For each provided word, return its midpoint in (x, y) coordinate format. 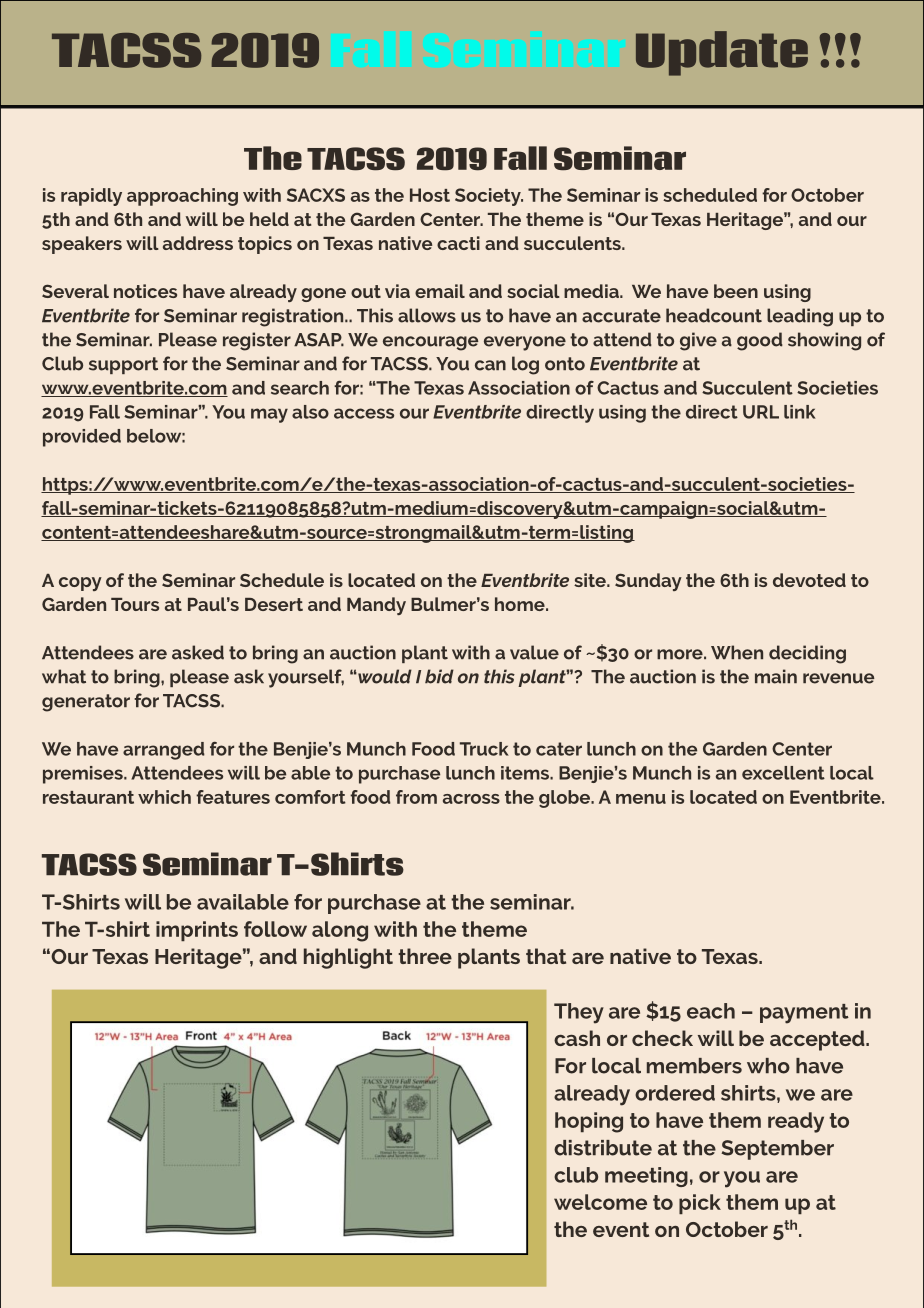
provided (82, 438)
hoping (589, 1122)
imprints (197, 931)
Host (430, 195)
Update (722, 53)
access (364, 413)
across (471, 799)
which (164, 797)
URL (761, 412)
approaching (182, 197)
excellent (783, 773)
